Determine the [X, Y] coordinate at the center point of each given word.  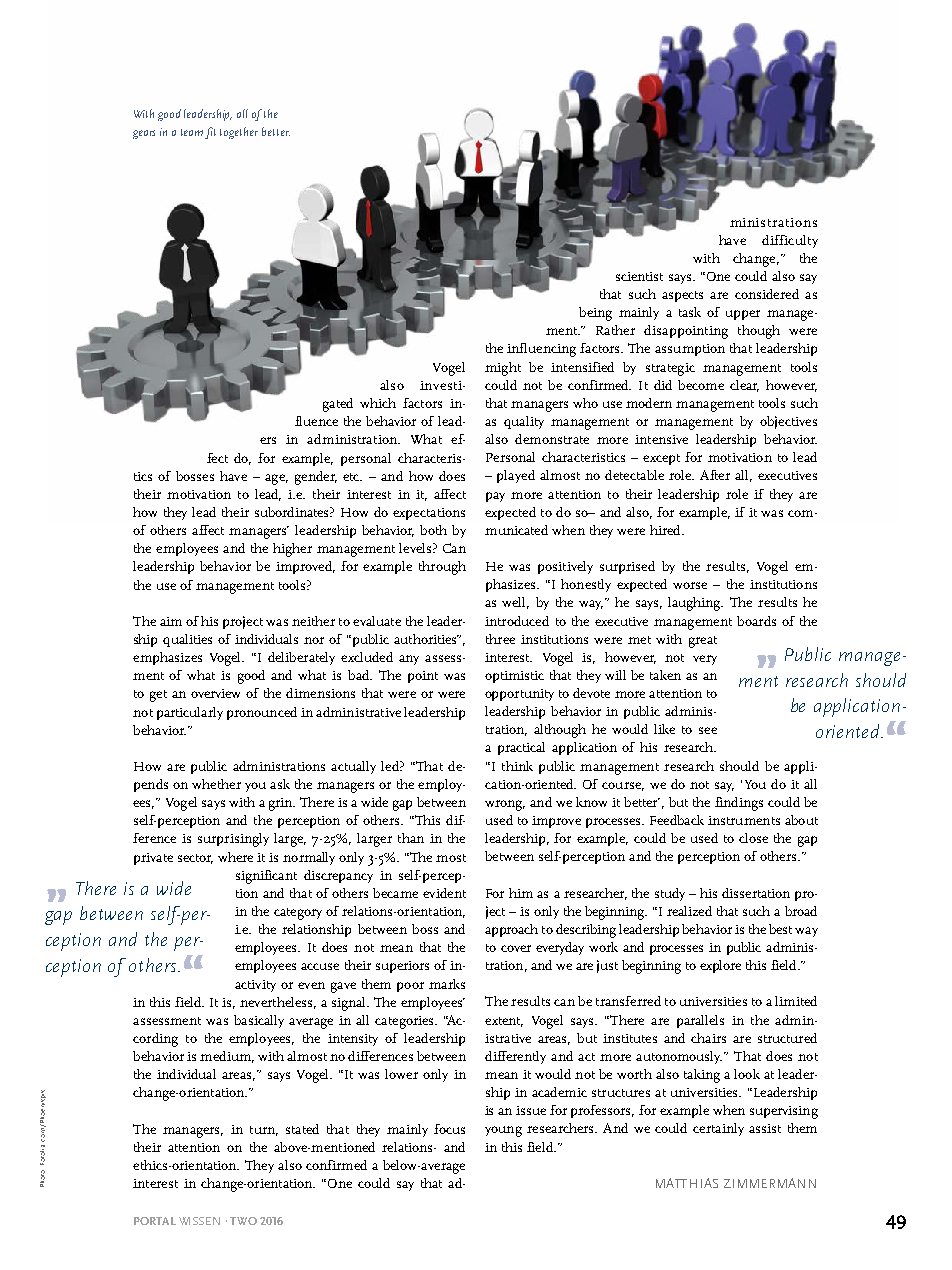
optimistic [514, 677]
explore [720, 966]
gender [316, 478]
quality [524, 422]
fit [210, 133]
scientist [639, 276]
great [703, 642]
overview [215, 693]
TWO [243, 1221]
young [503, 1131]
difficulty [790, 241]
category [298, 914]
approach [511, 930]
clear [744, 386]
